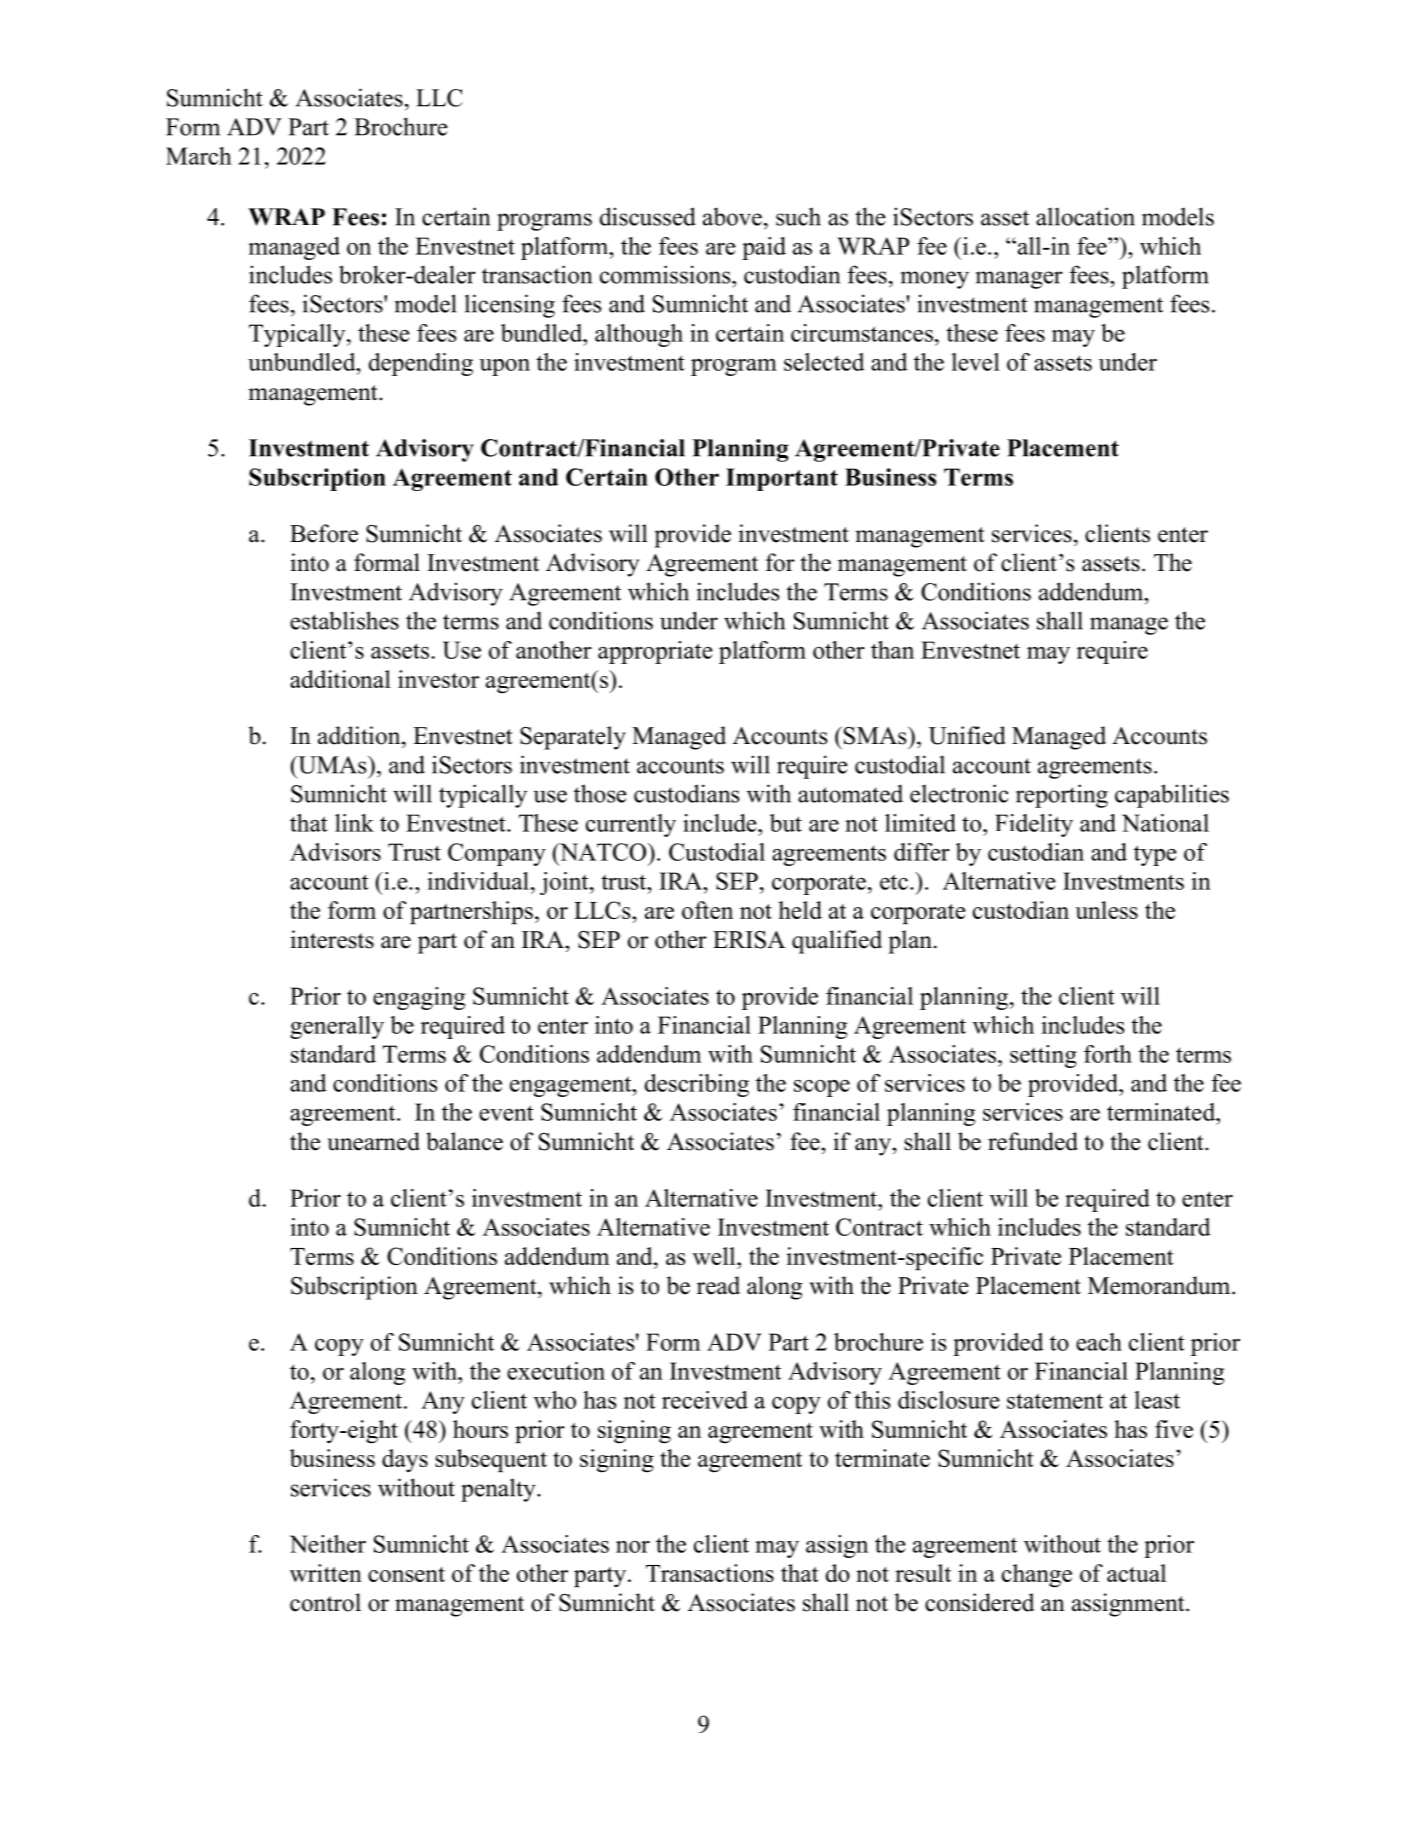 The width and height of the document is (1407, 1821). What do you see at coordinates (326, 1573) in the document?
I see `written` at bounding box center [326, 1573].
